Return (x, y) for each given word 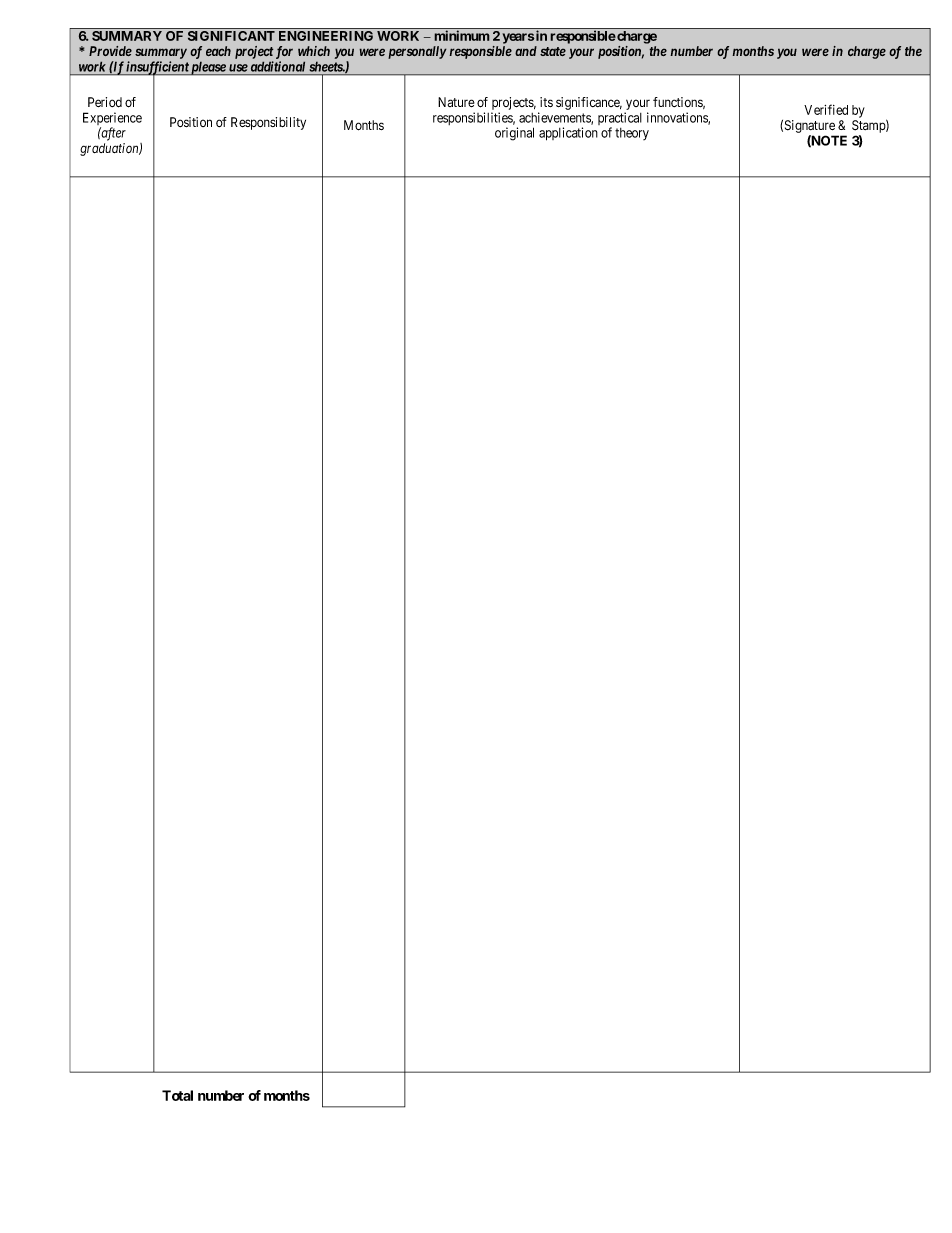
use (238, 68)
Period (105, 102)
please (208, 68)
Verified (826, 109)
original (514, 134)
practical (620, 120)
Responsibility (268, 123)
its (546, 102)
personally (417, 52)
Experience (112, 120)
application (568, 134)
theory (632, 134)
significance (589, 103)
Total (177, 1095)
